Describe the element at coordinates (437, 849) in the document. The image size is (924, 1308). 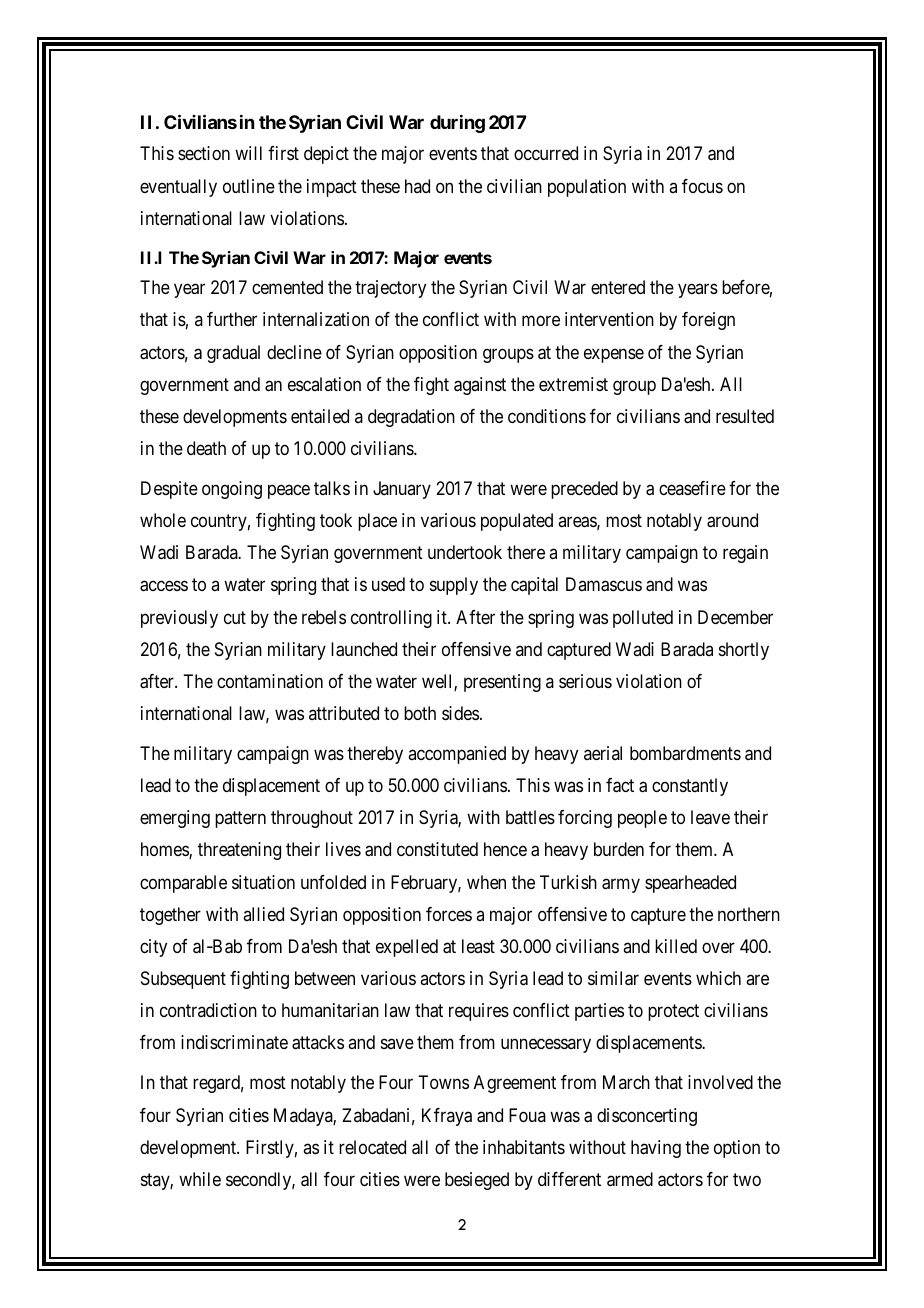
I see `constituted` at that location.
